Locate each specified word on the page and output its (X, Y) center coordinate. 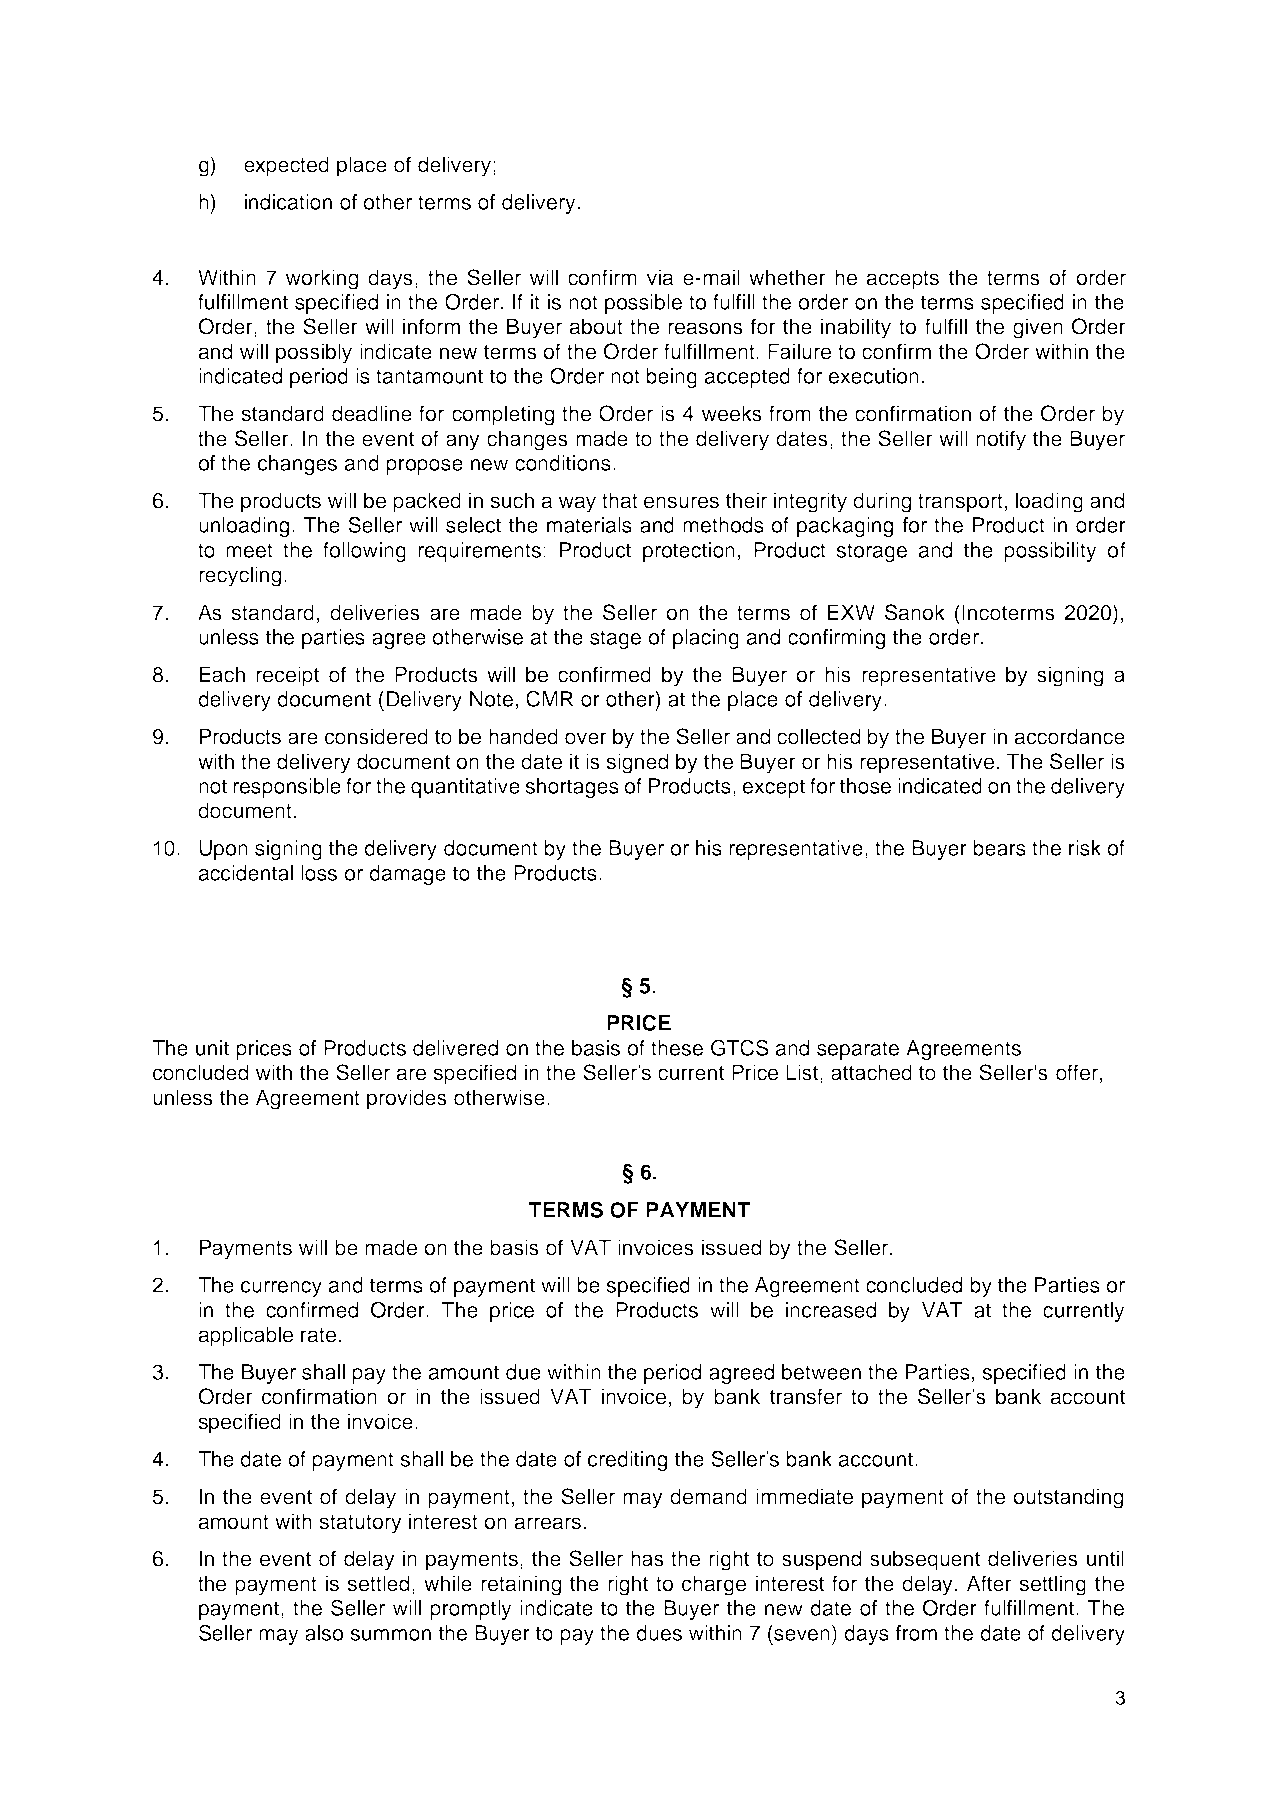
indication (288, 202)
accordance (1070, 736)
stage (615, 639)
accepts (903, 280)
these (677, 1048)
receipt (287, 676)
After (989, 1583)
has (647, 1558)
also (324, 1633)
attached (871, 1072)
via (660, 277)
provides (407, 1099)
